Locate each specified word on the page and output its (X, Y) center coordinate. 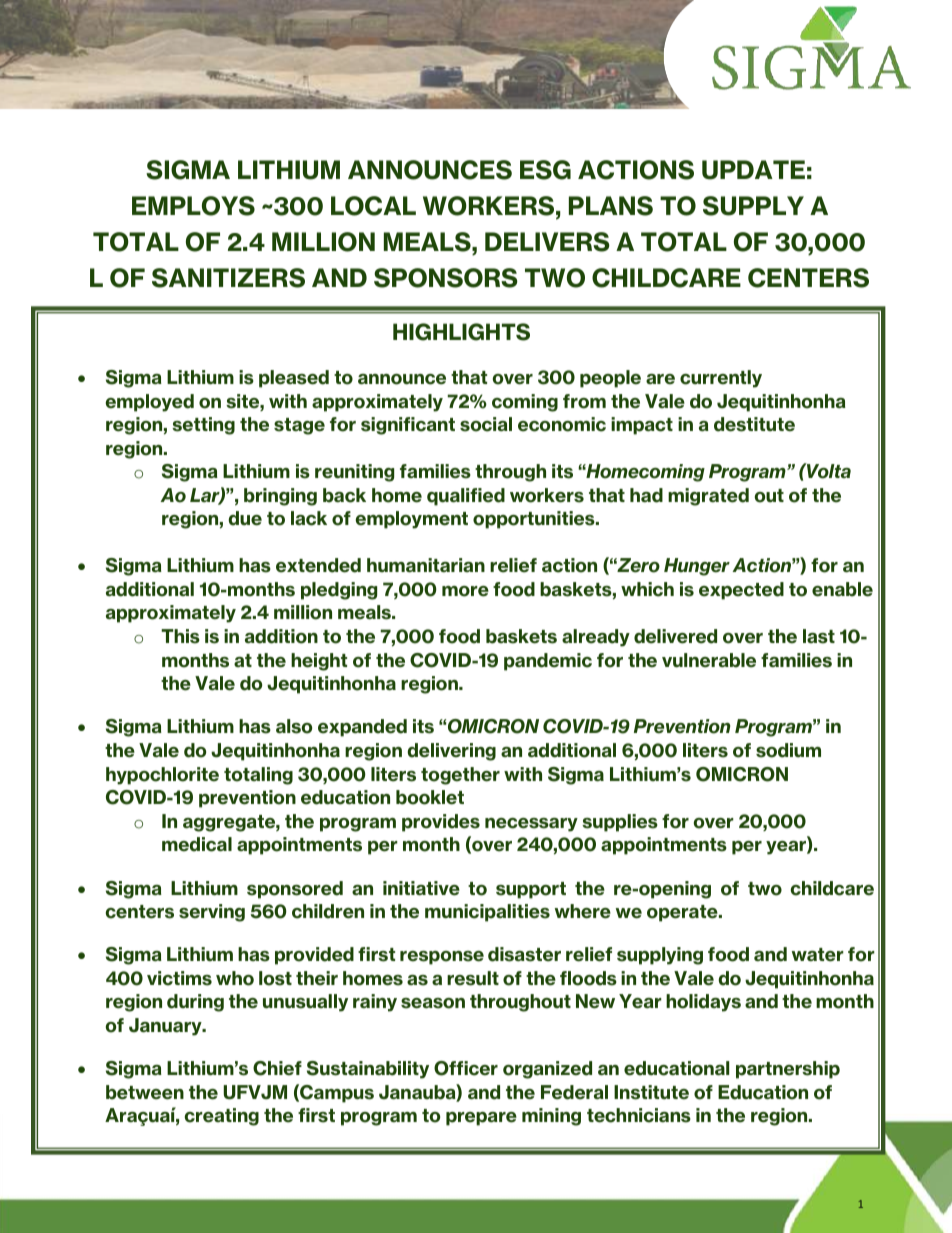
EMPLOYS (193, 206)
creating (222, 1117)
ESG (545, 170)
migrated (708, 497)
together (460, 776)
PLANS (611, 206)
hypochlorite (162, 776)
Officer (466, 1068)
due (245, 518)
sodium (788, 750)
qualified (466, 497)
